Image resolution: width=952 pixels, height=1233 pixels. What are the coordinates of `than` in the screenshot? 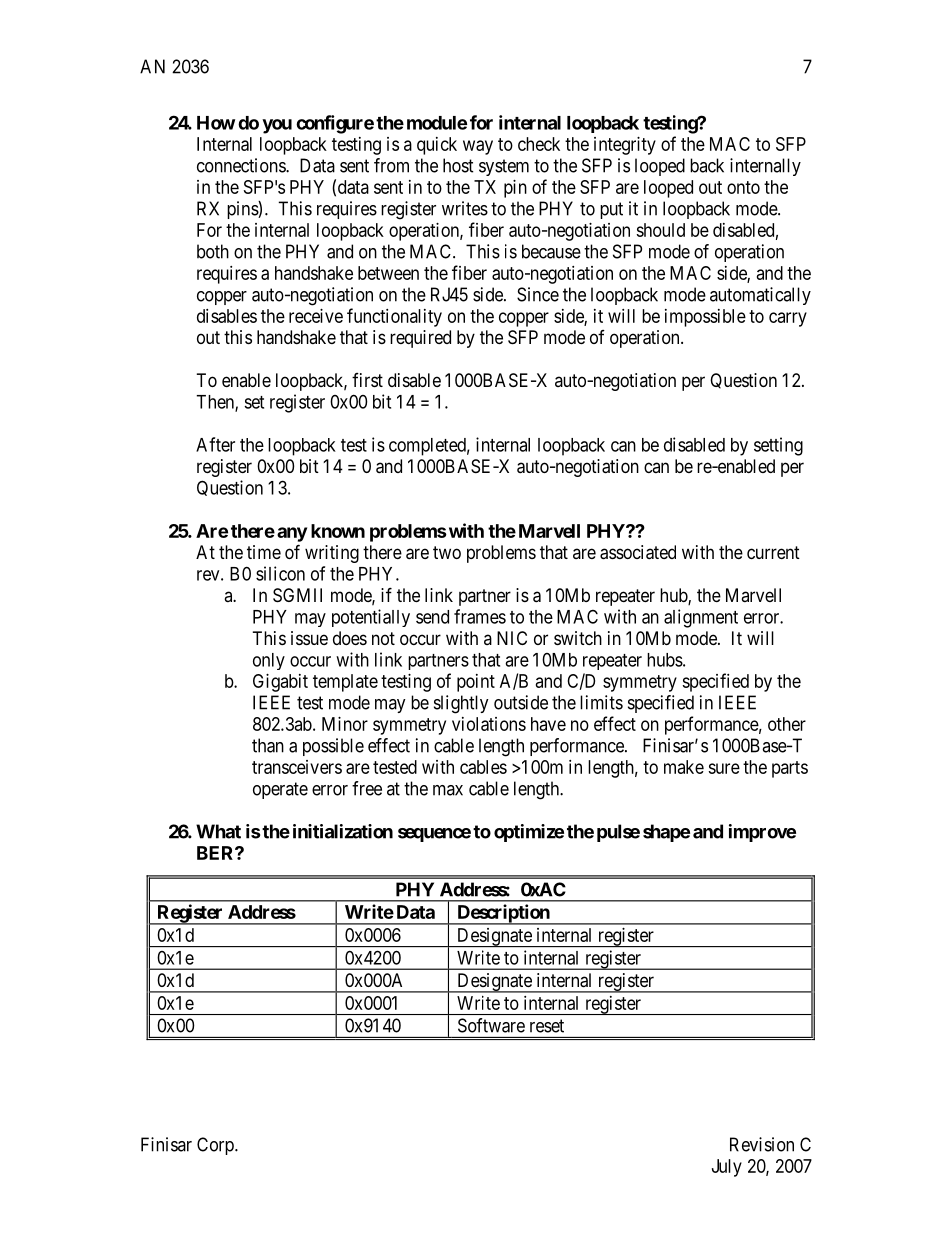 It's located at (268, 745).
